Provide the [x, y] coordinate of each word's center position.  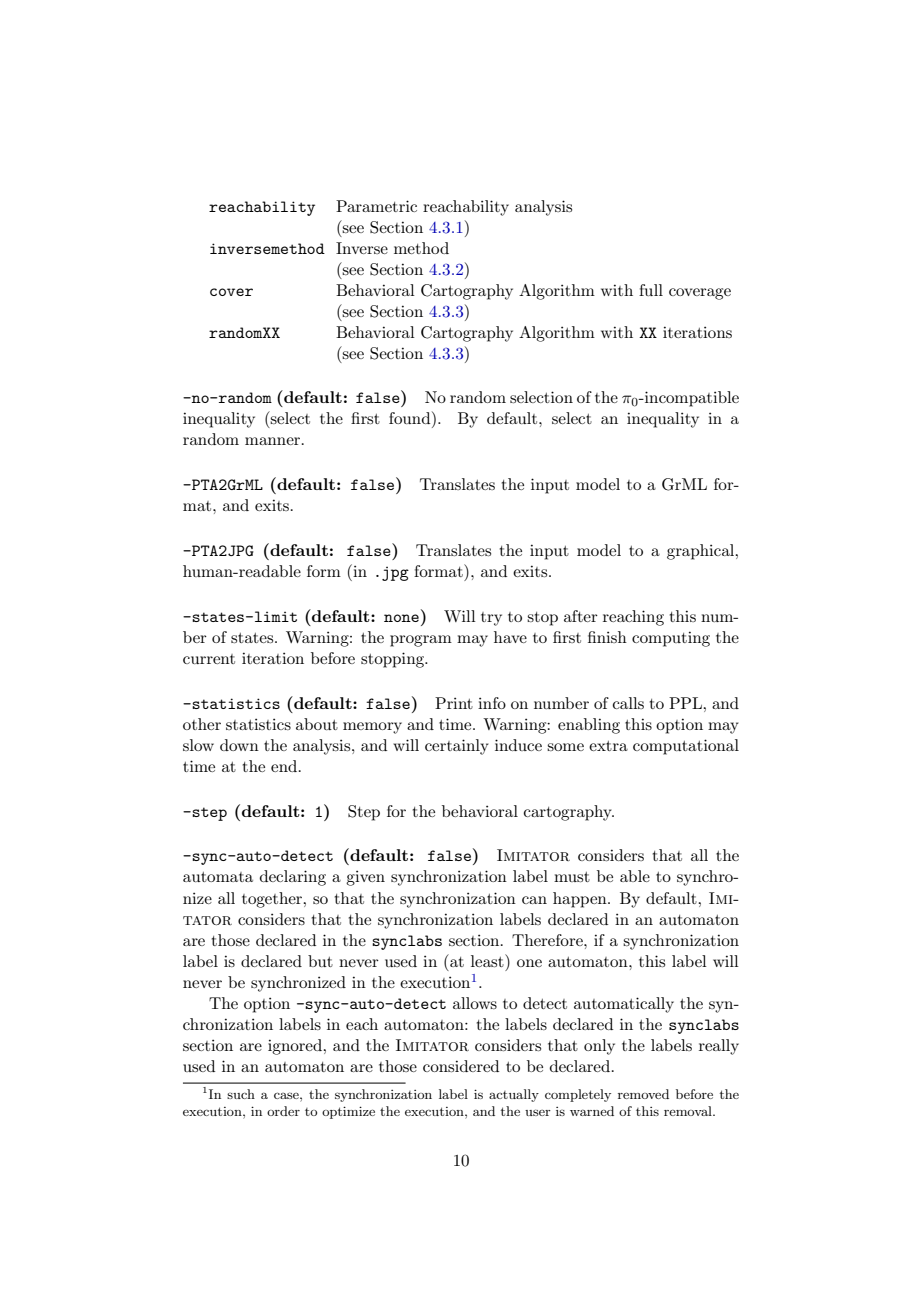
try [491, 619]
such [241, 1094]
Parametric [376, 206]
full [651, 290]
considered [461, 1066]
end [285, 766]
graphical [702, 552]
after [581, 616]
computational [686, 747]
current [209, 659]
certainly [457, 747]
